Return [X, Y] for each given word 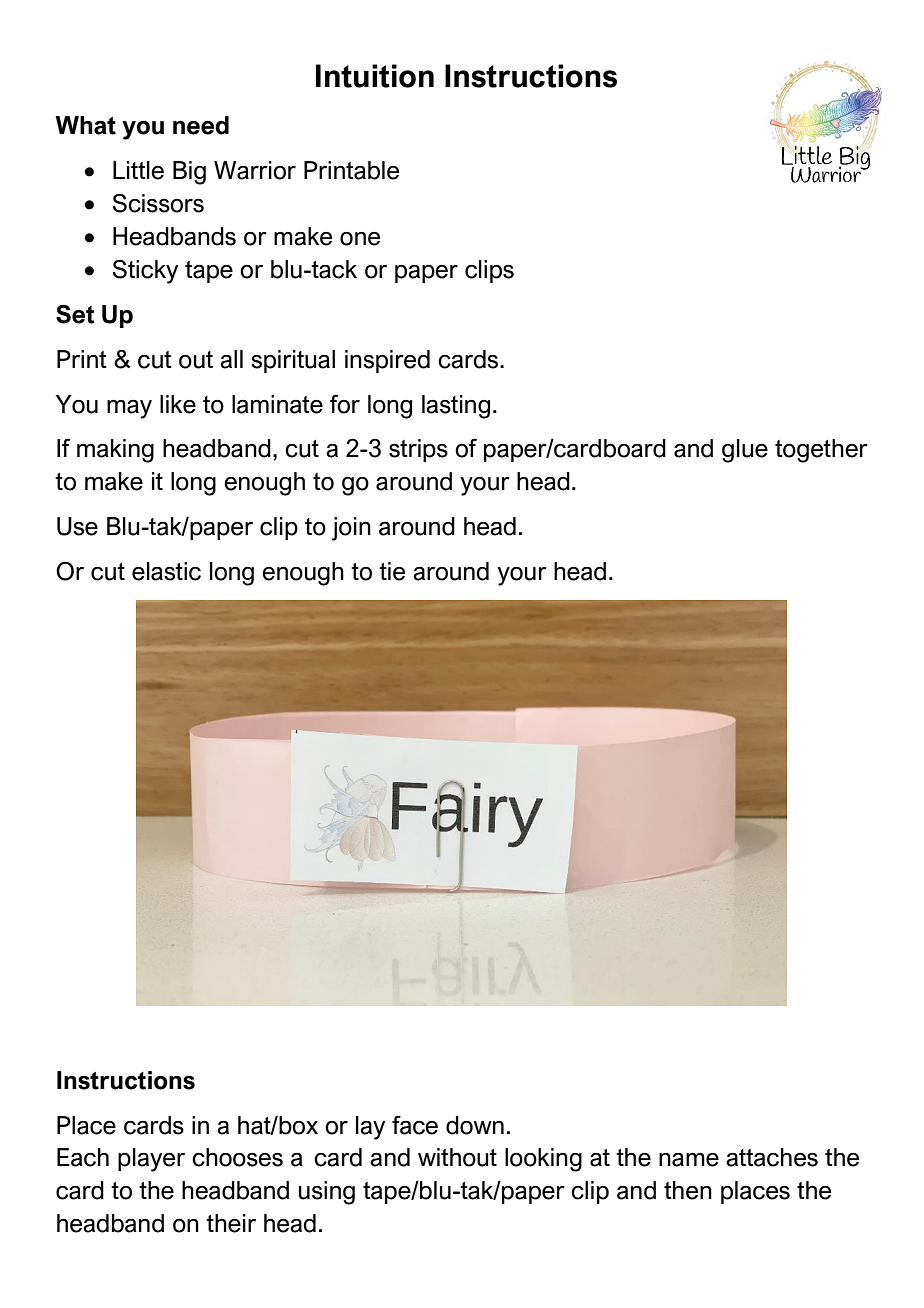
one [360, 239]
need [201, 125]
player [151, 1160]
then [688, 1190]
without [457, 1157]
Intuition [375, 76]
